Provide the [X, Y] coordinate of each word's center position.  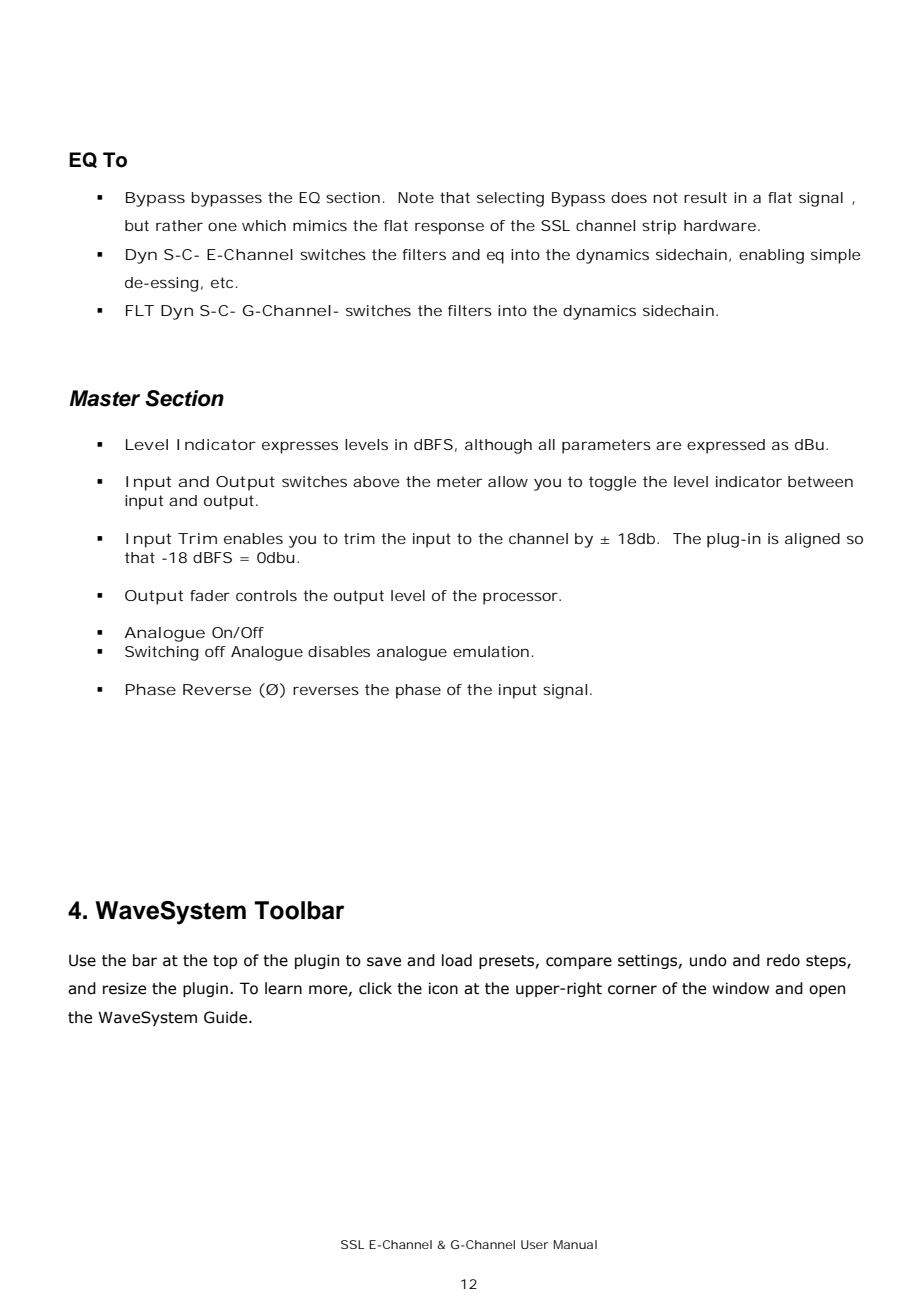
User [534, 1244]
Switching [161, 653]
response [449, 228]
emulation [491, 651]
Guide [227, 1017]
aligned [812, 540]
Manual [575, 1244]
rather [179, 225]
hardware [720, 225]
